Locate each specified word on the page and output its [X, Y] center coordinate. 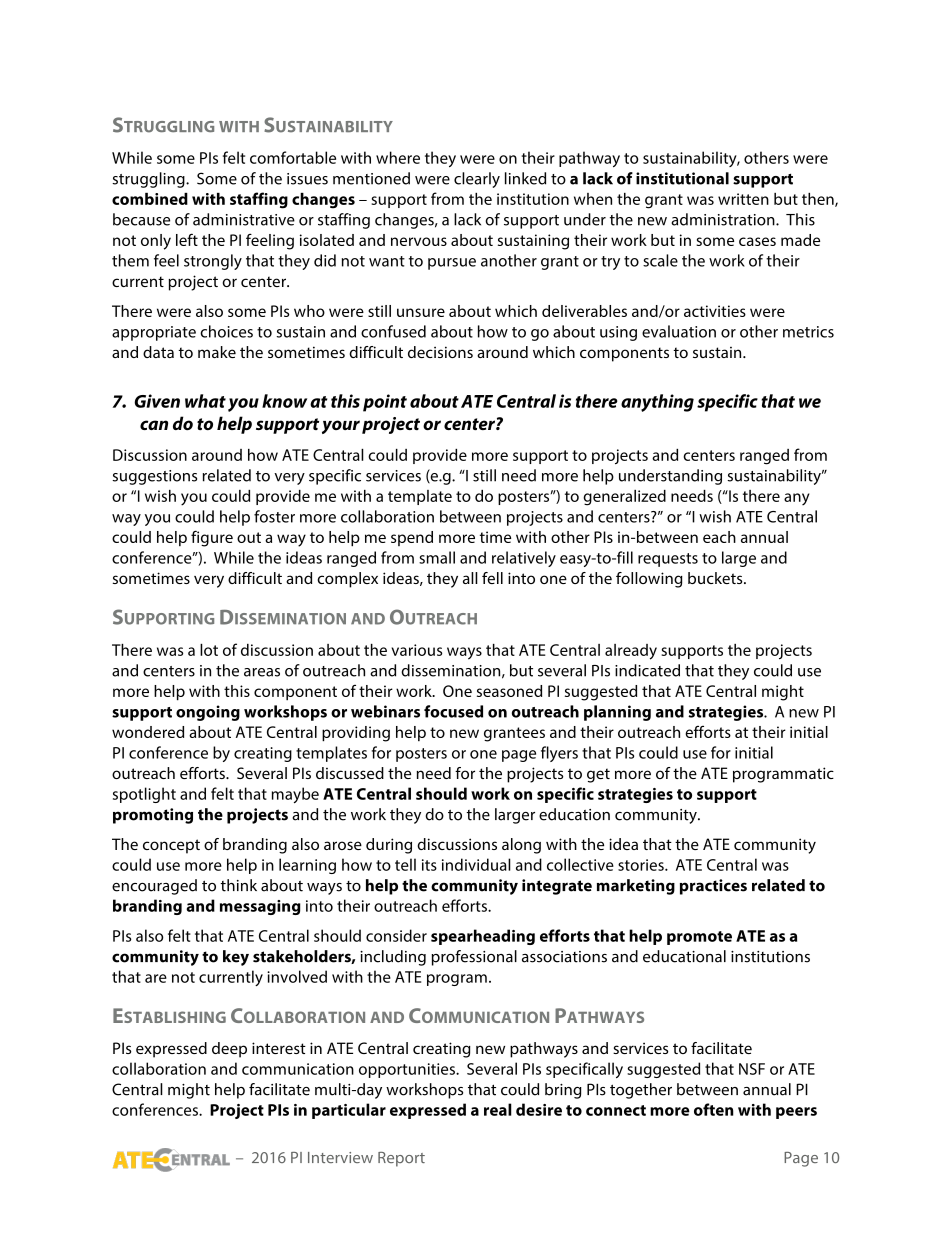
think [238, 885]
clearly [477, 180]
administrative [244, 219]
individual [476, 864]
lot [209, 650]
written [743, 199]
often [714, 1109]
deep [229, 1050]
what [205, 401]
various [416, 650]
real [498, 1109]
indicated [647, 670]
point [385, 403]
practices [713, 887]
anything [657, 403]
